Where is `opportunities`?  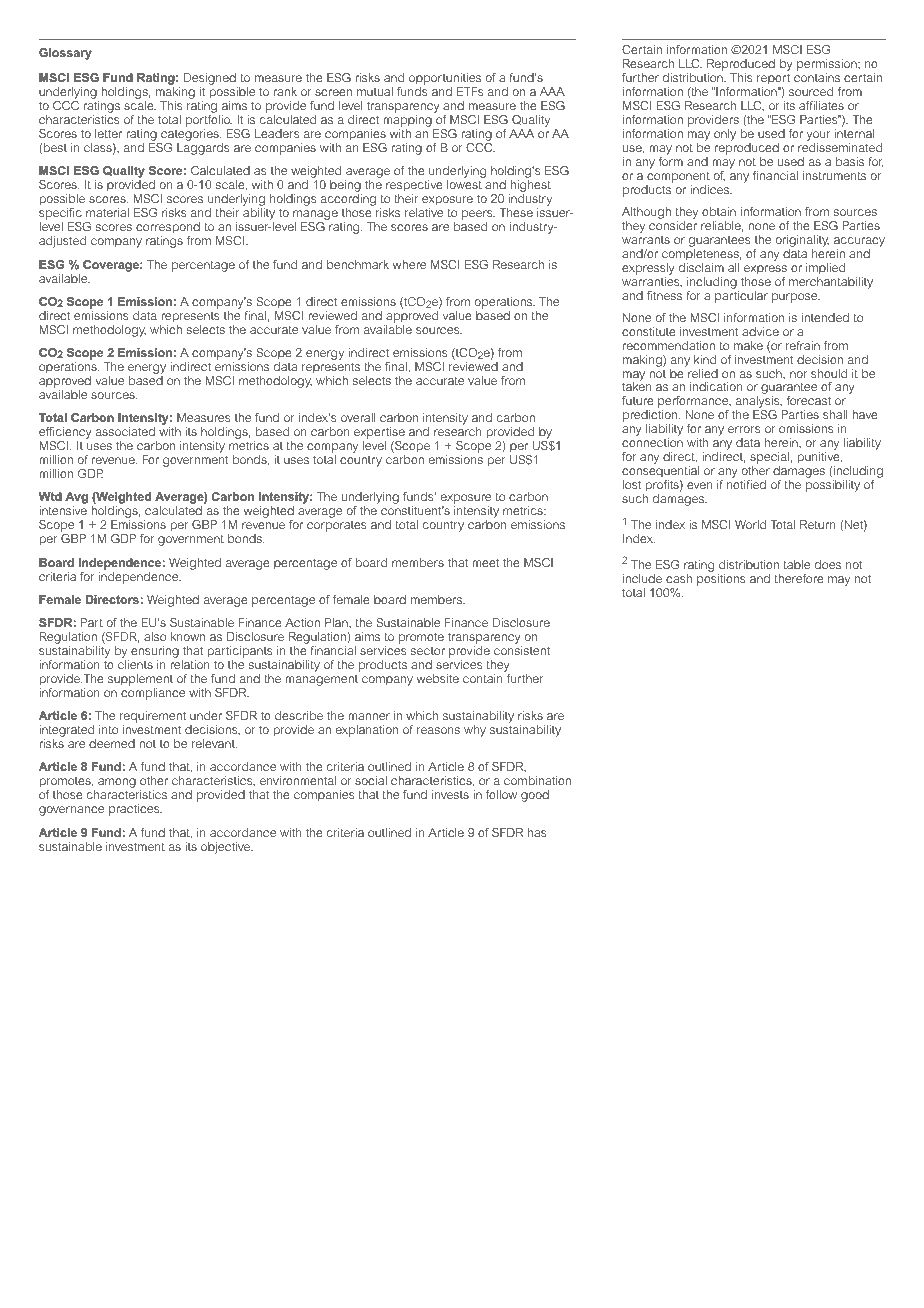
opportunities is located at coordinates (445, 80).
